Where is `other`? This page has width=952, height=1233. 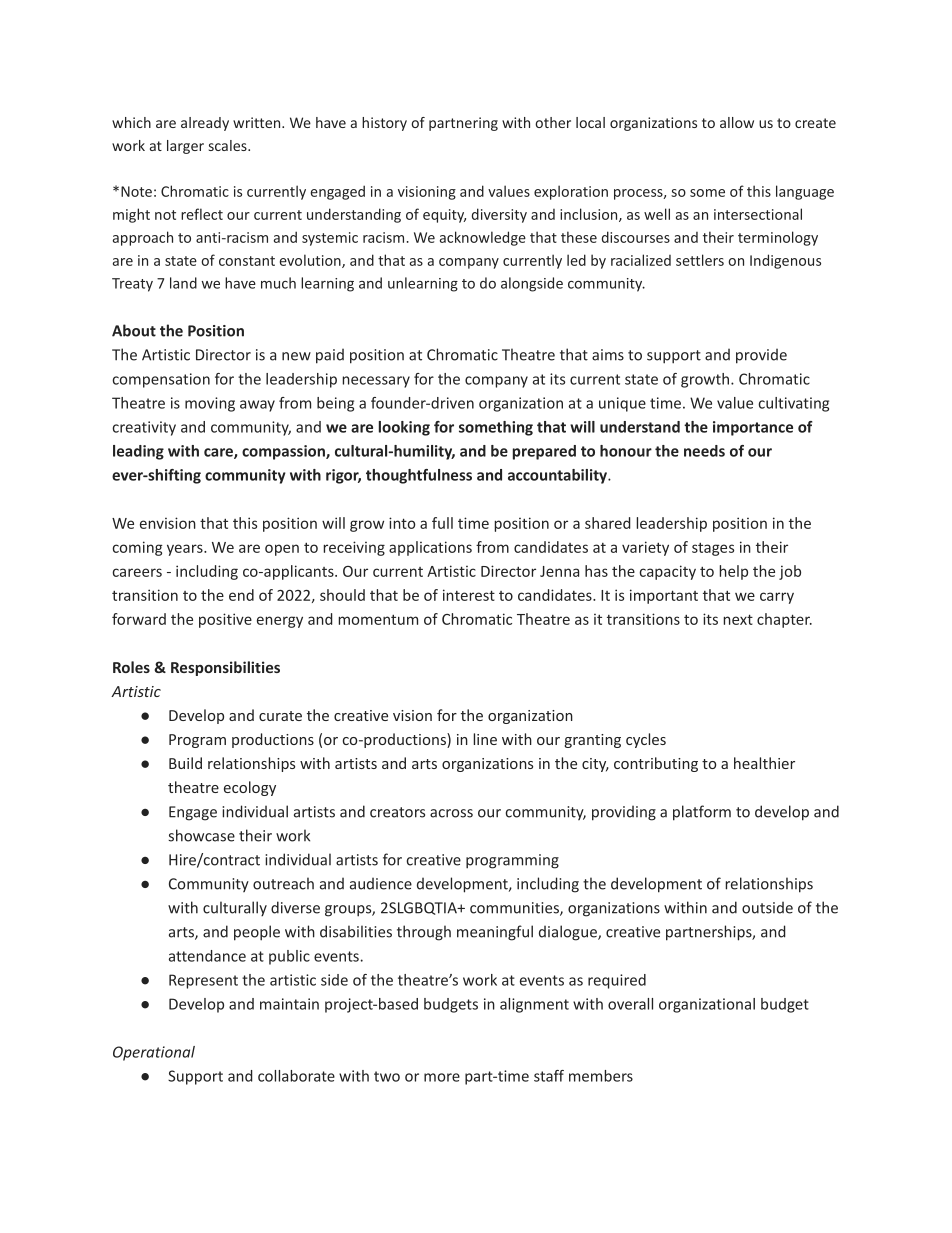
other is located at coordinates (553, 122).
